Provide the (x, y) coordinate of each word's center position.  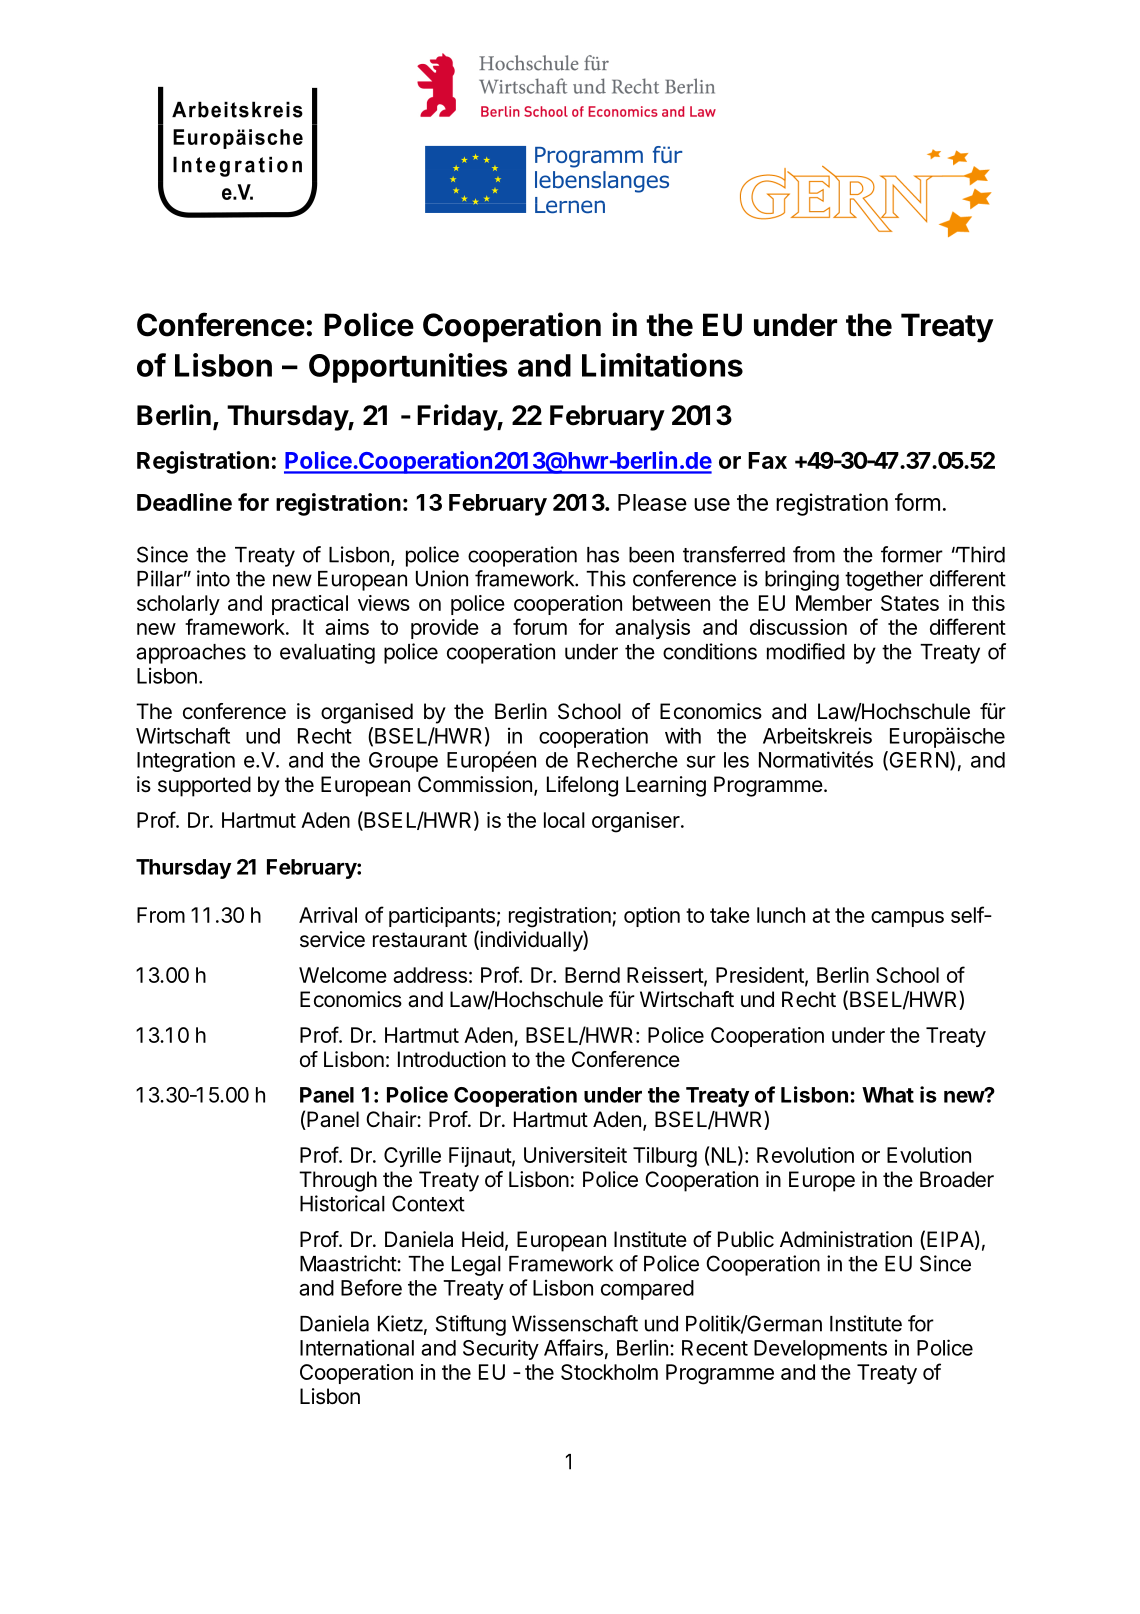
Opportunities (408, 368)
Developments (820, 1350)
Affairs (573, 1347)
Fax (767, 460)
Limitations (662, 365)
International (357, 1347)
